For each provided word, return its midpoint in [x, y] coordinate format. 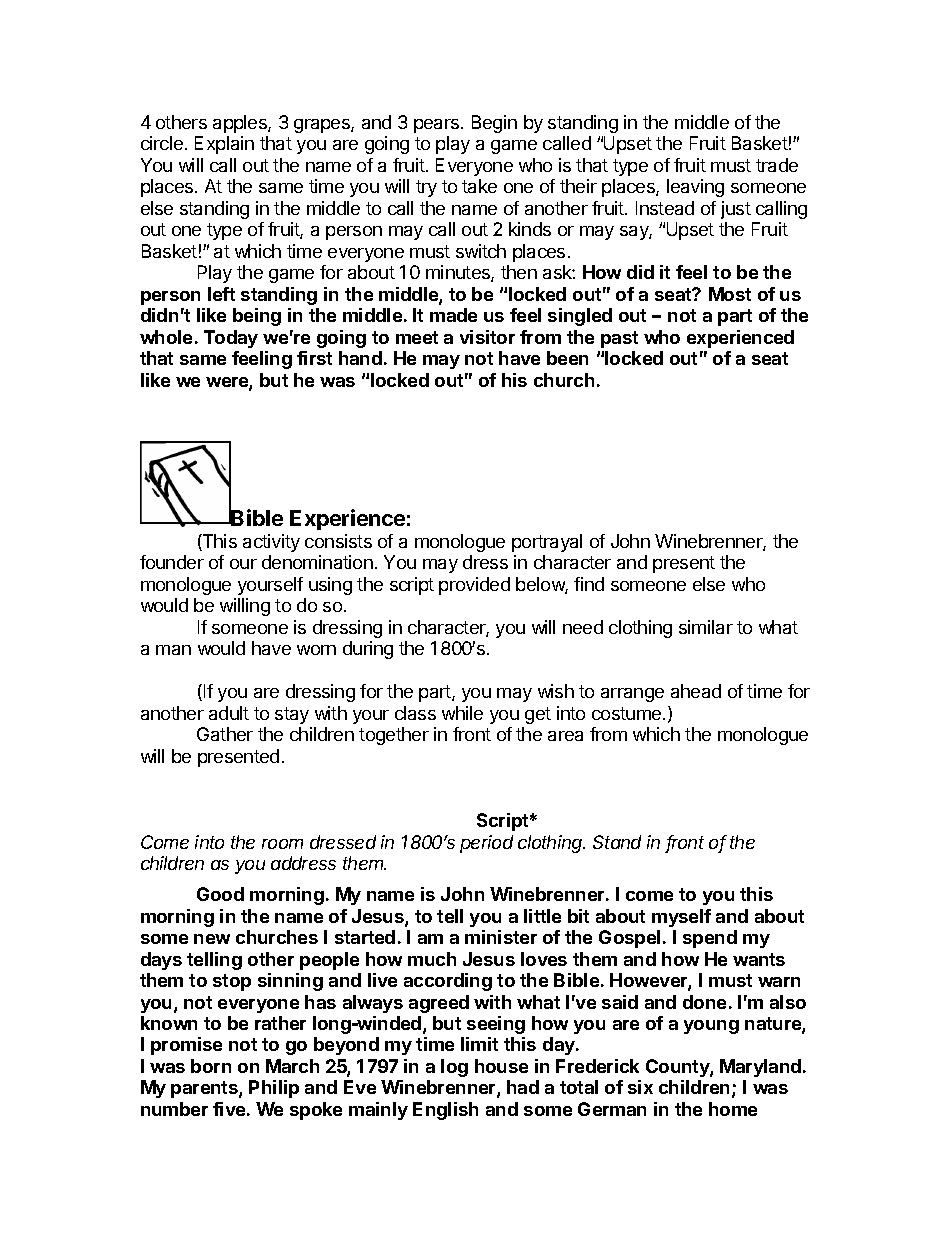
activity [271, 543]
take [479, 186]
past [619, 339]
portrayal [547, 543]
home [733, 1109]
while [462, 713]
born [211, 1066]
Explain [224, 145]
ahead [696, 691]
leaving [695, 188]
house [501, 1066]
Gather [225, 734]
